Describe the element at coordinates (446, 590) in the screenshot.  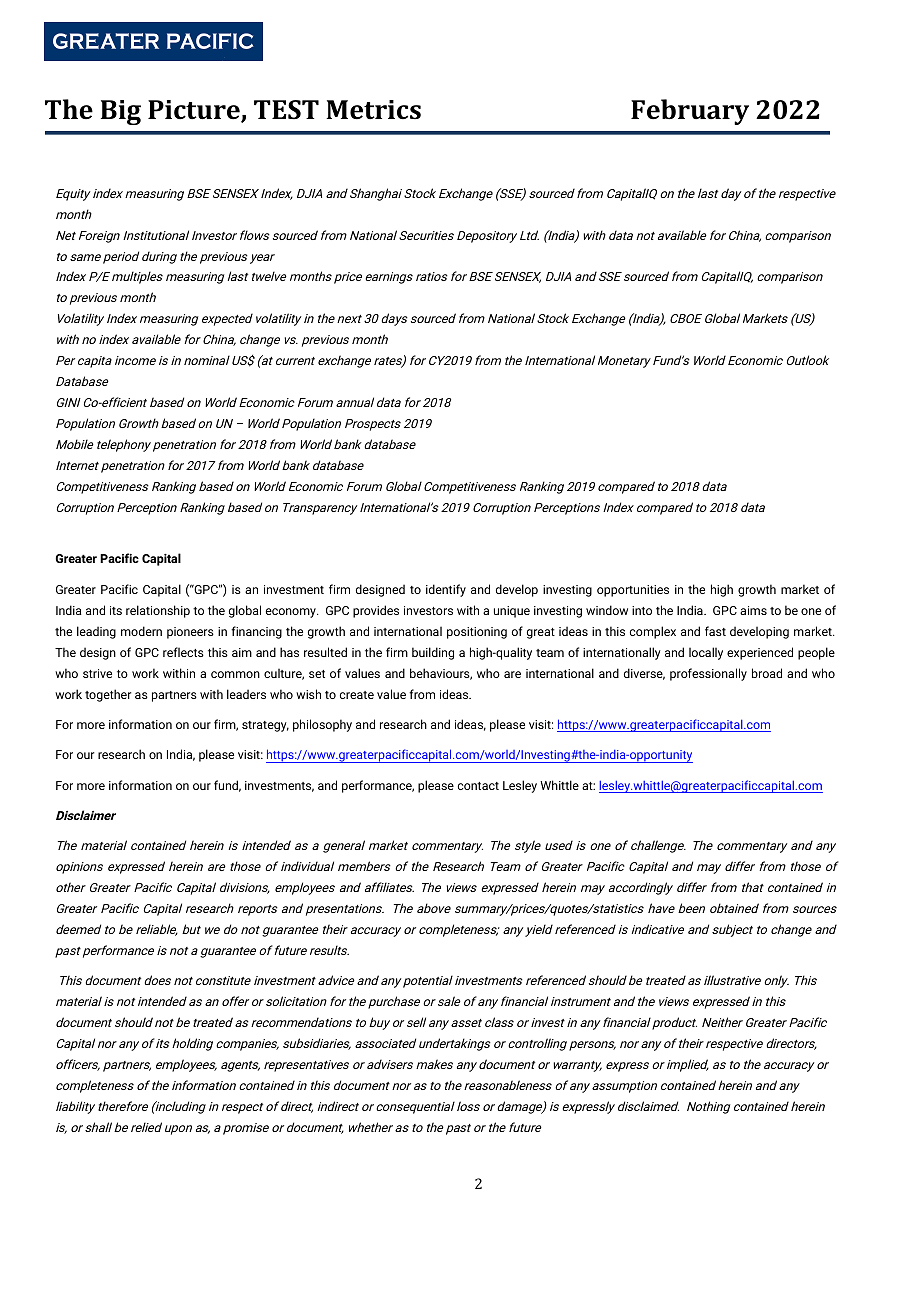
I see `identify` at that location.
